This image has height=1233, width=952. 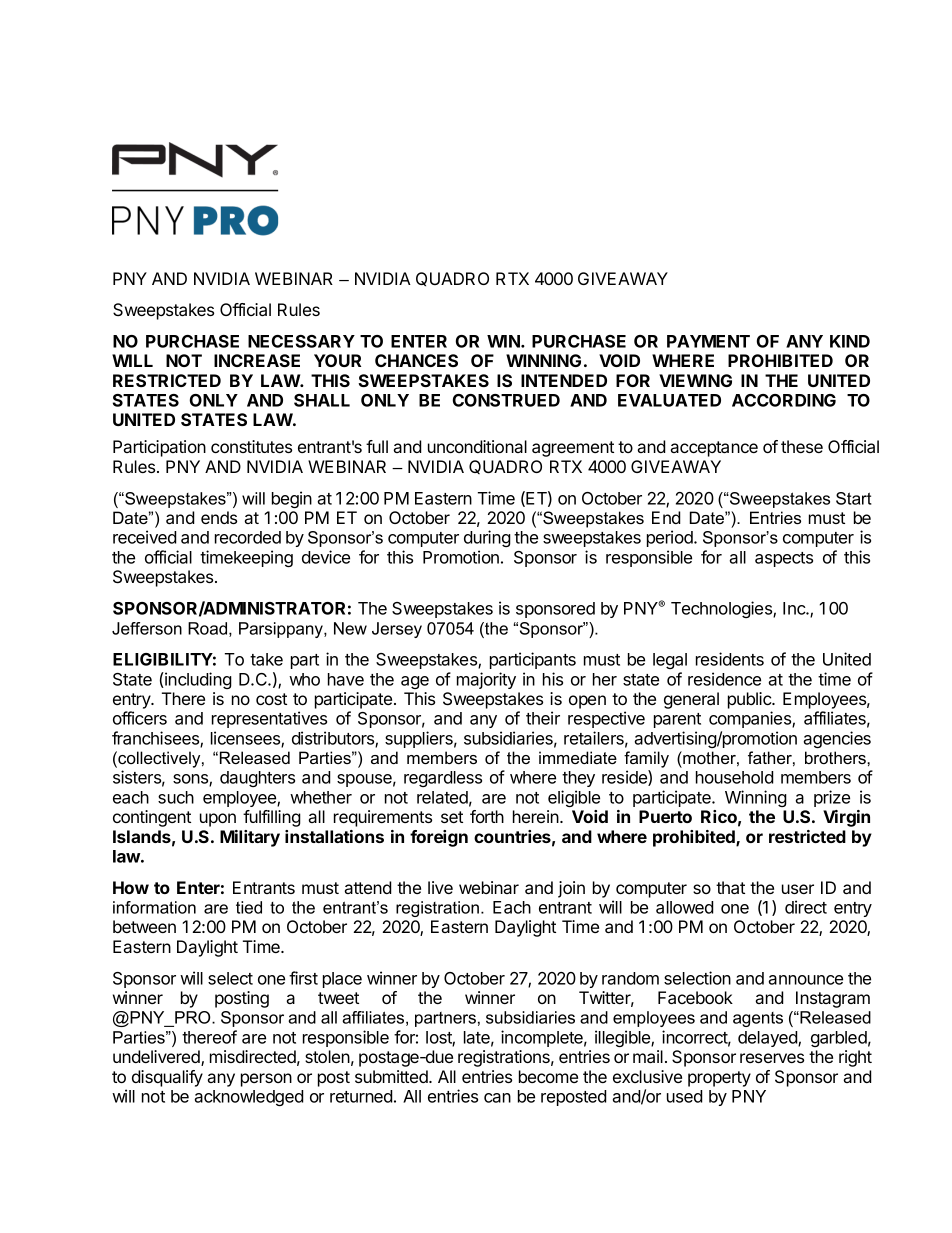 I want to click on join, so click(x=571, y=889).
